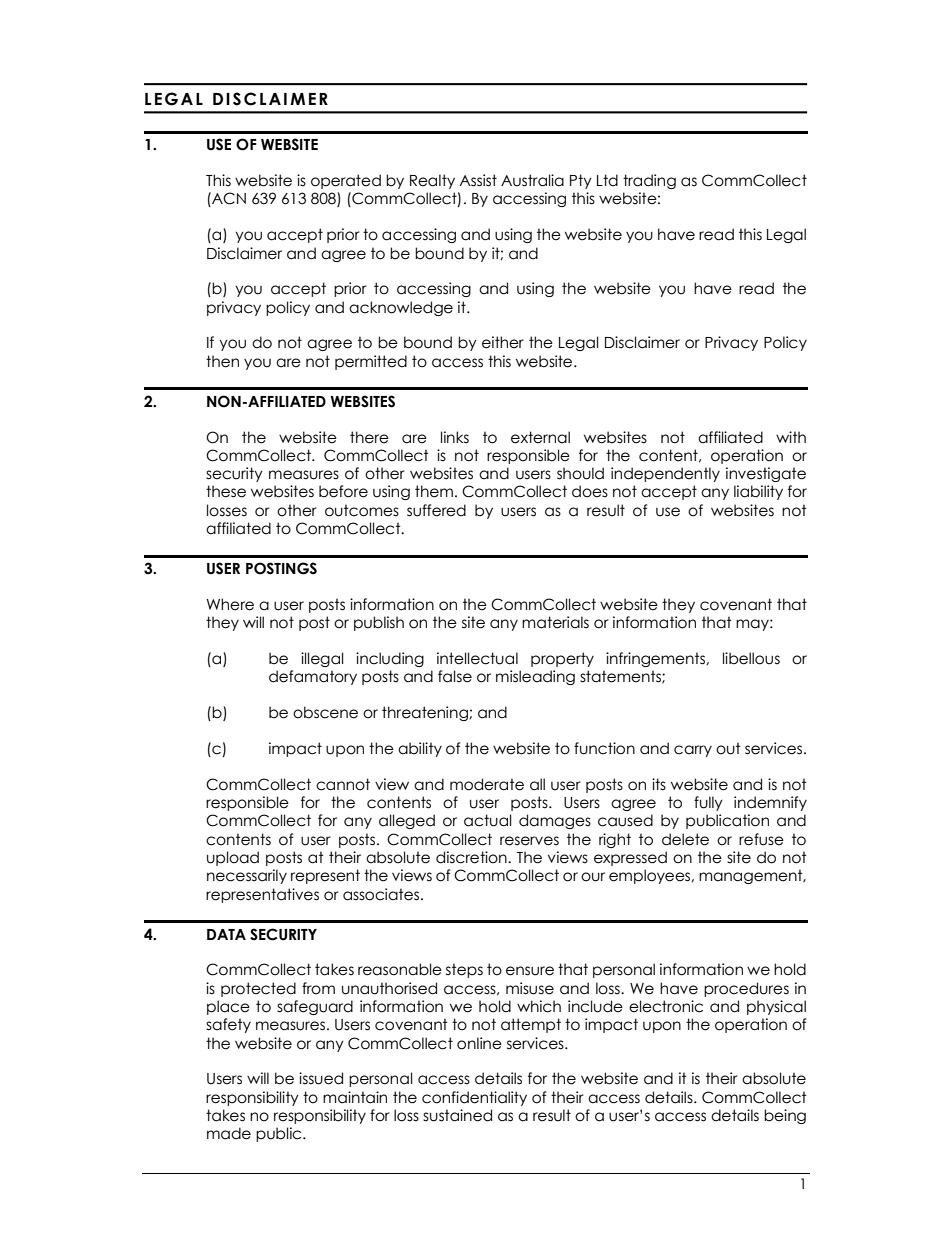 Image resolution: width=952 pixels, height=1233 pixels. What do you see at coordinates (477, 658) in the image?
I see `intellectual` at bounding box center [477, 658].
